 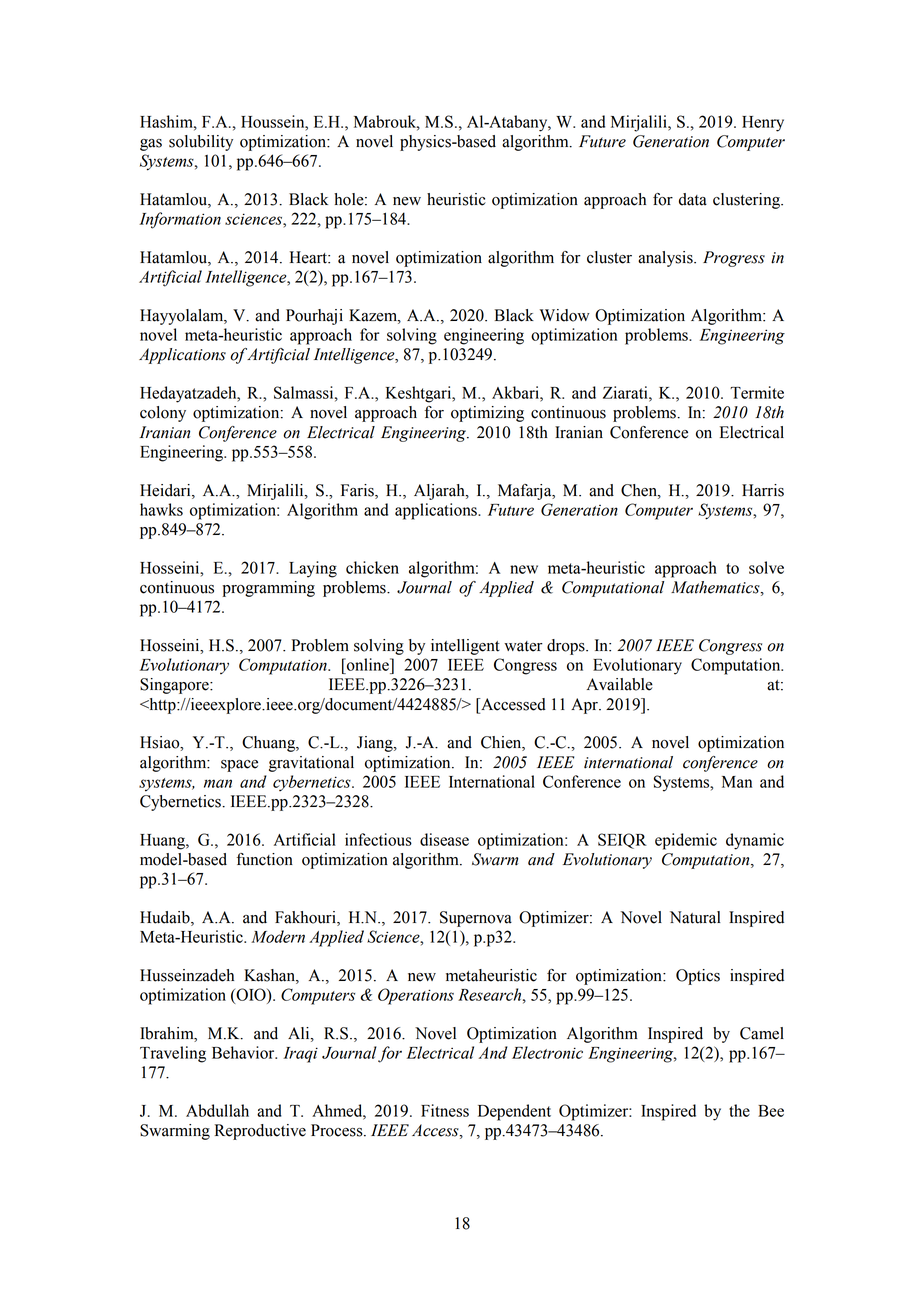 What do you see at coordinates (269, 589) in the page?
I see `programming` at bounding box center [269, 589].
